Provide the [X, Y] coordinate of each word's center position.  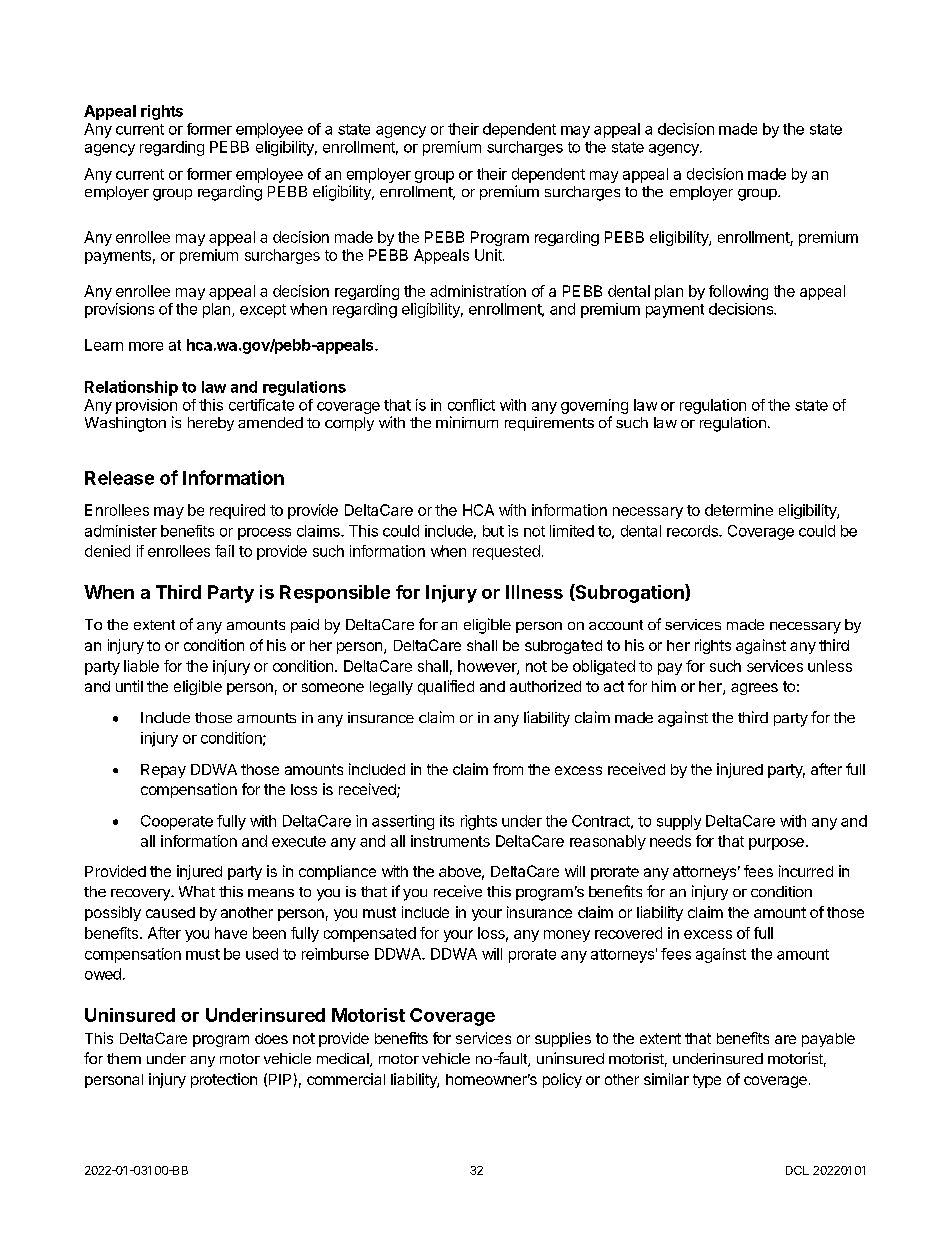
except [263, 311]
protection [224, 1080]
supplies [563, 1039]
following [738, 292]
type [707, 1081]
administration [478, 291]
